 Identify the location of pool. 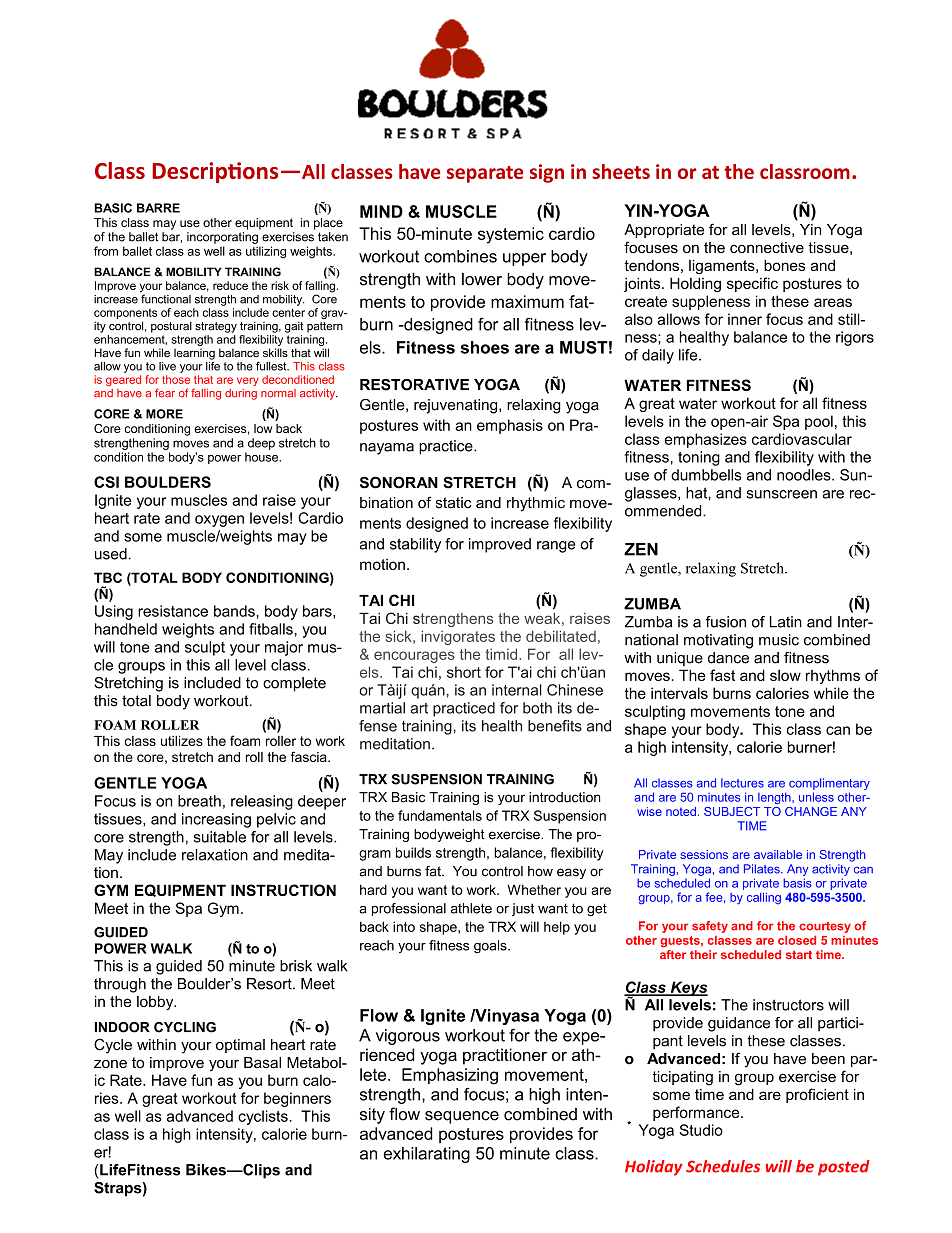
(819, 422).
